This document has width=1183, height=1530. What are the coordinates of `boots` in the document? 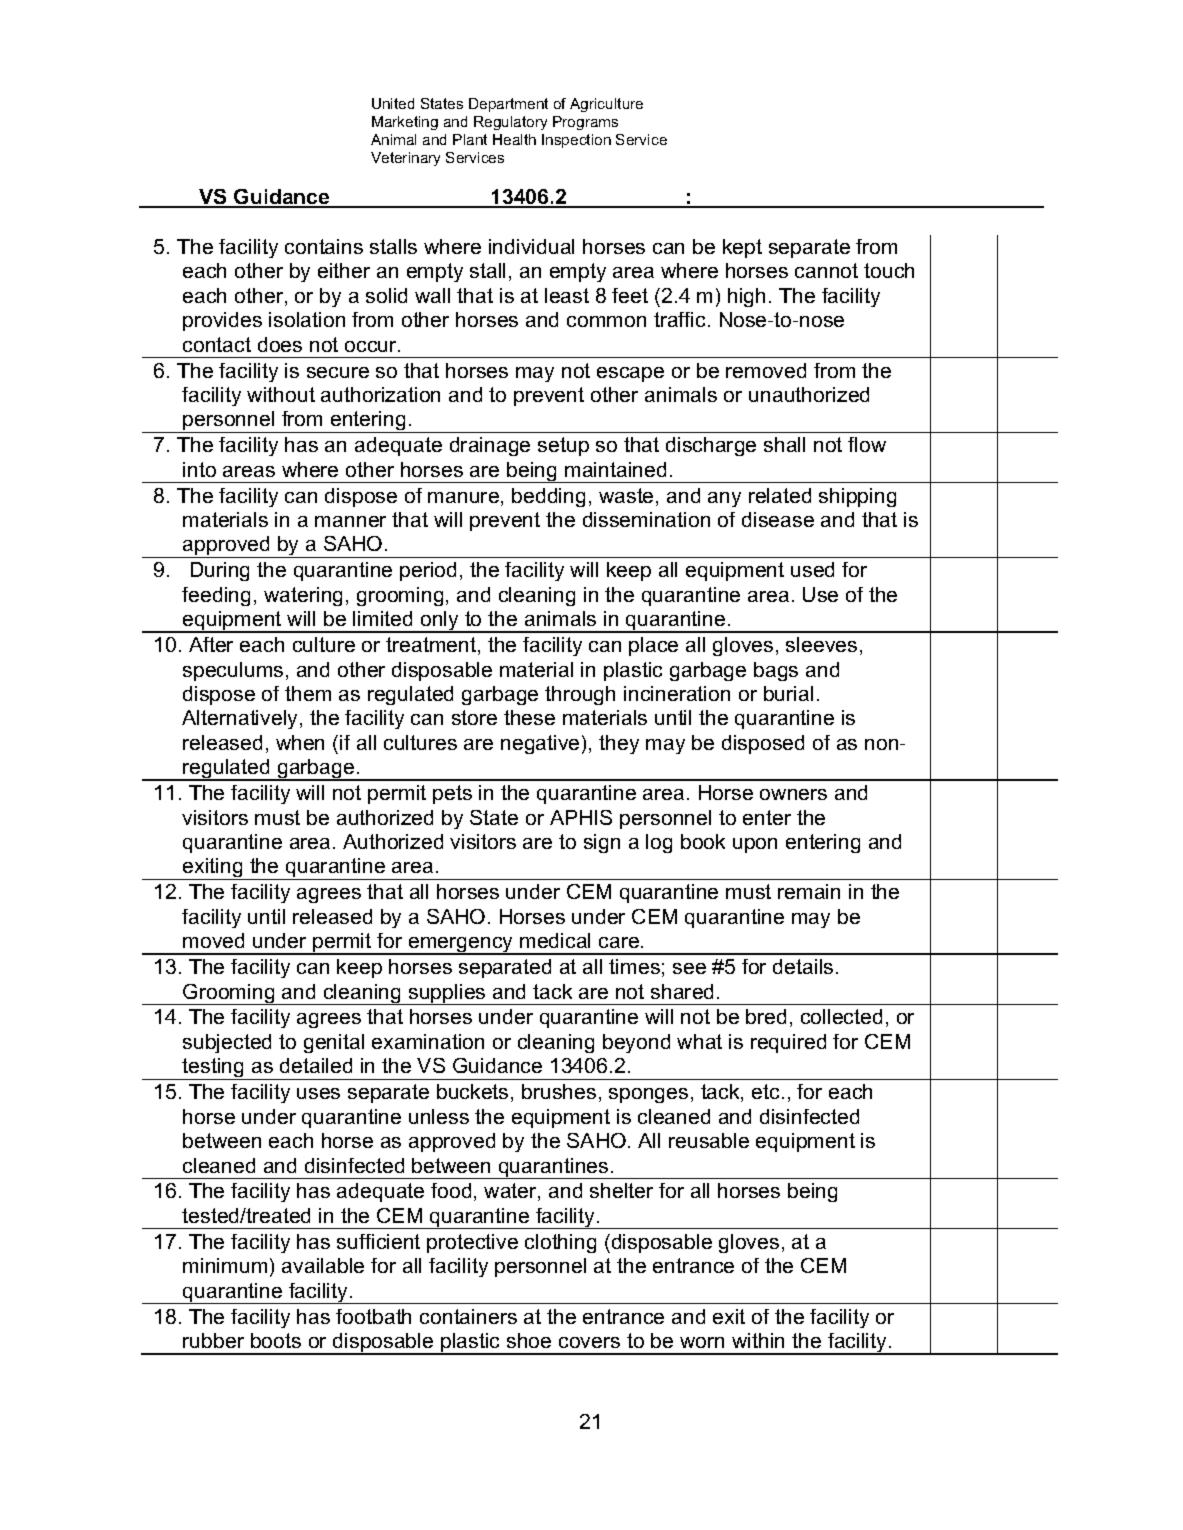 It's located at (276, 1340).
